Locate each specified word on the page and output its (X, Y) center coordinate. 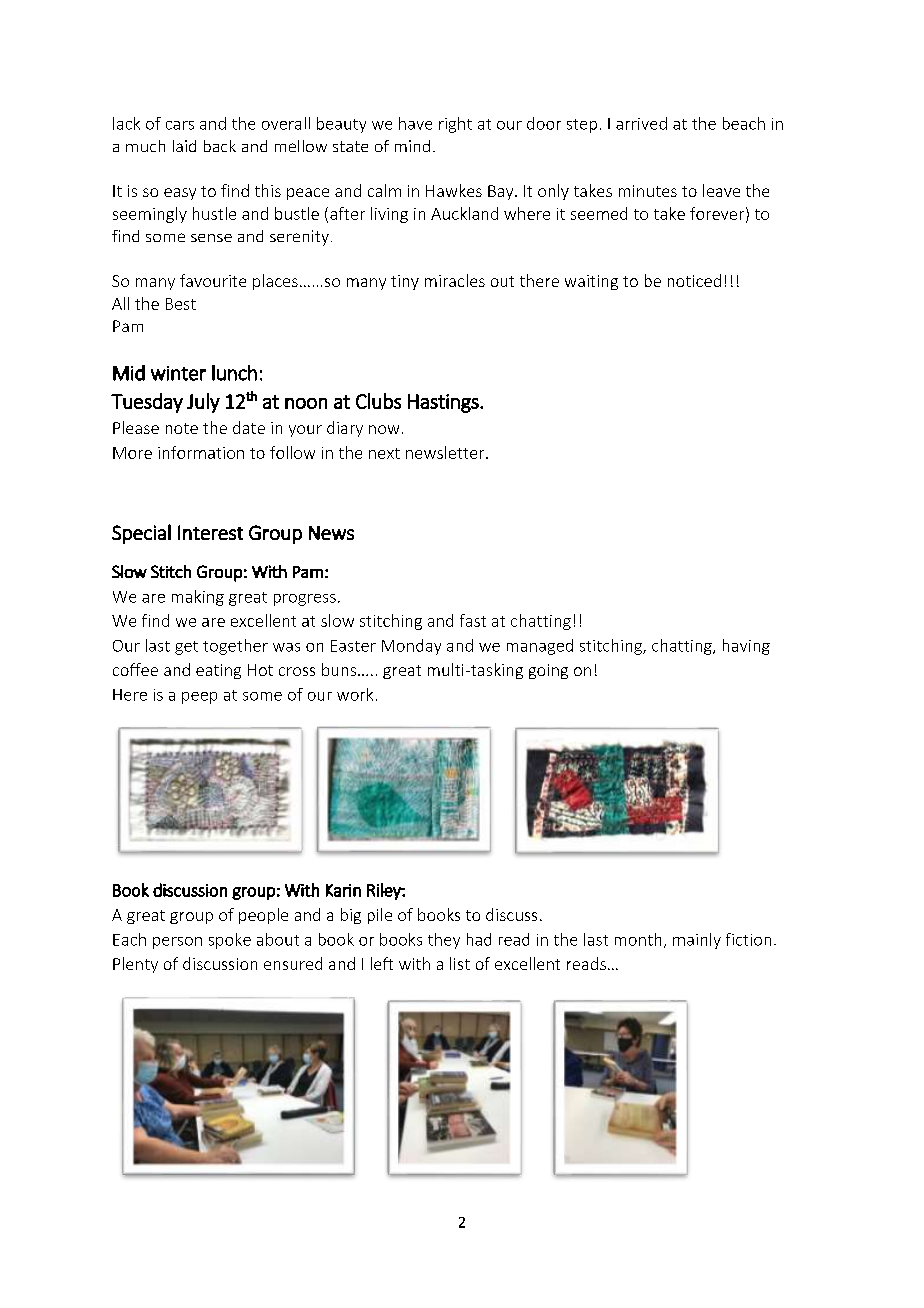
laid (184, 146)
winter (178, 373)
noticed (694, 280)
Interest (210, 532)
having (746, 647)
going (548, 671)
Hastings (444, 403)
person (177, 943)
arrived (641, 123)
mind (412, 146)
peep (199, 698)
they (444, 941)
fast (473, 620)
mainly (697, 941)
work (355, 694)
